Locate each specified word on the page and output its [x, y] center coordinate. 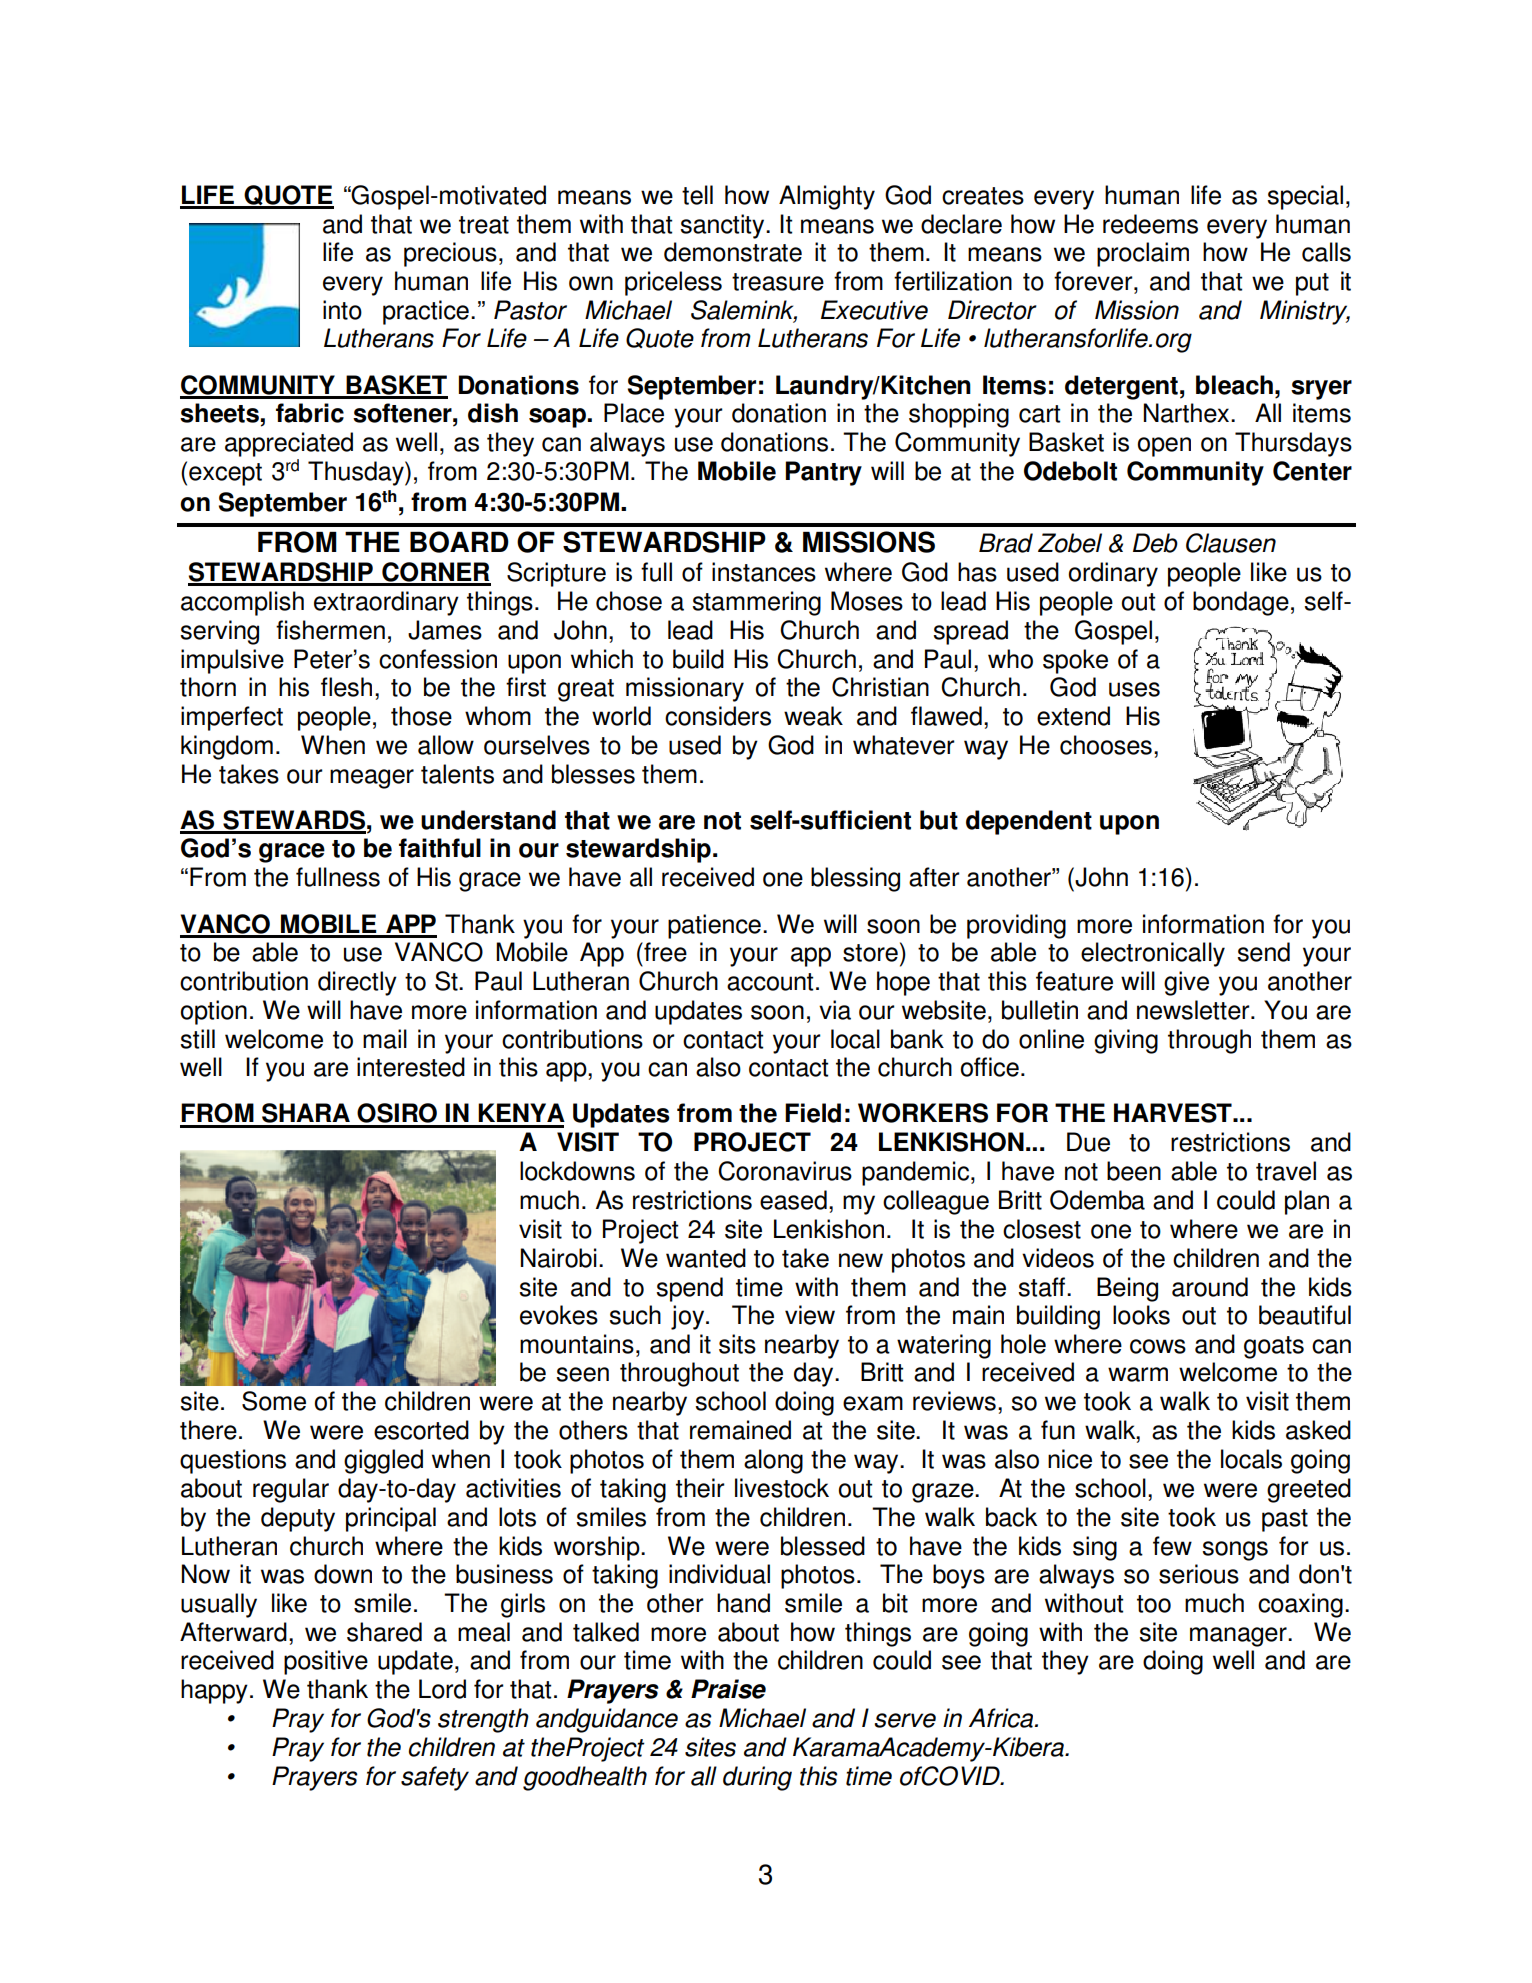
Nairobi [558, 1258]
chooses [1106, 745]
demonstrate [733, 252]
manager [1239, 1637]
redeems [1150, 224]
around [1210, 1287]
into [342, 310]
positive [326, 1662]
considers [718, 716]
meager [372, 779]
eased [793, 1200]
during [757, 1778]
